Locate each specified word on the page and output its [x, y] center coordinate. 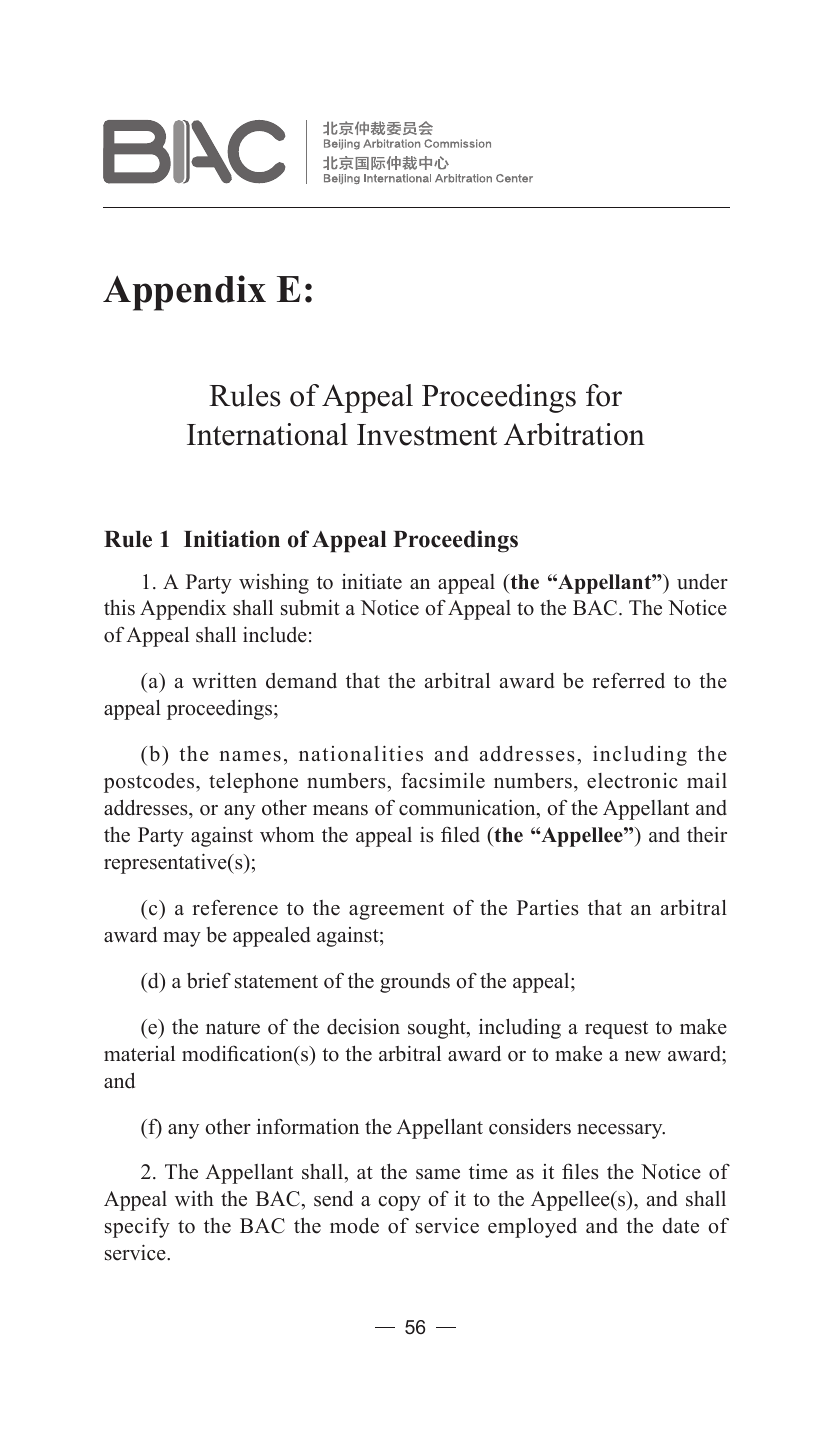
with [194, 1198]
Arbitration [574, 434]
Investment [427, 435]
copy [399, 1203]
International [267, 434]
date [680, 1226]
